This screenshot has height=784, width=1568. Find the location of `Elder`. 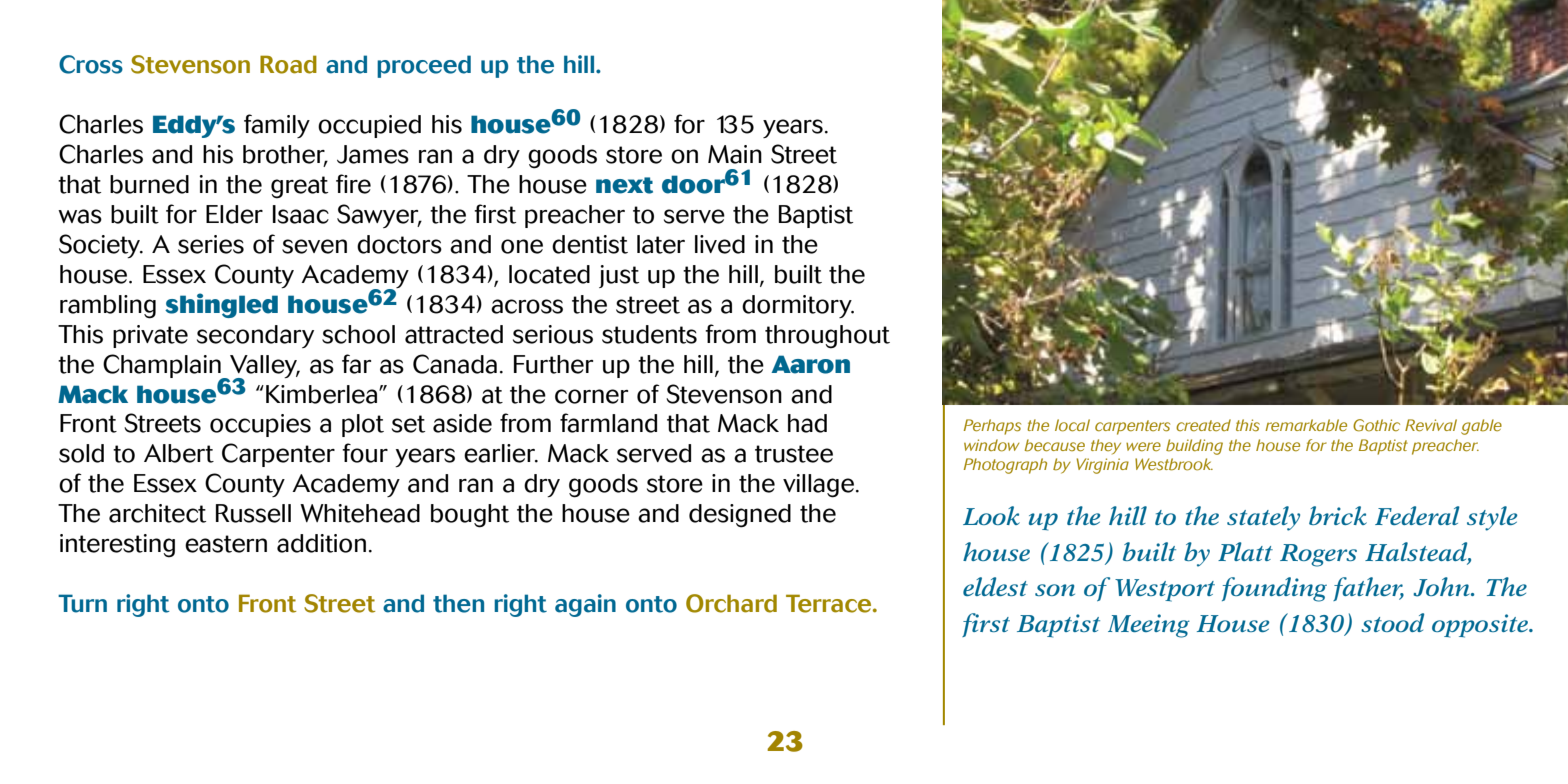

Elder is located at coordinates (234, 214).
